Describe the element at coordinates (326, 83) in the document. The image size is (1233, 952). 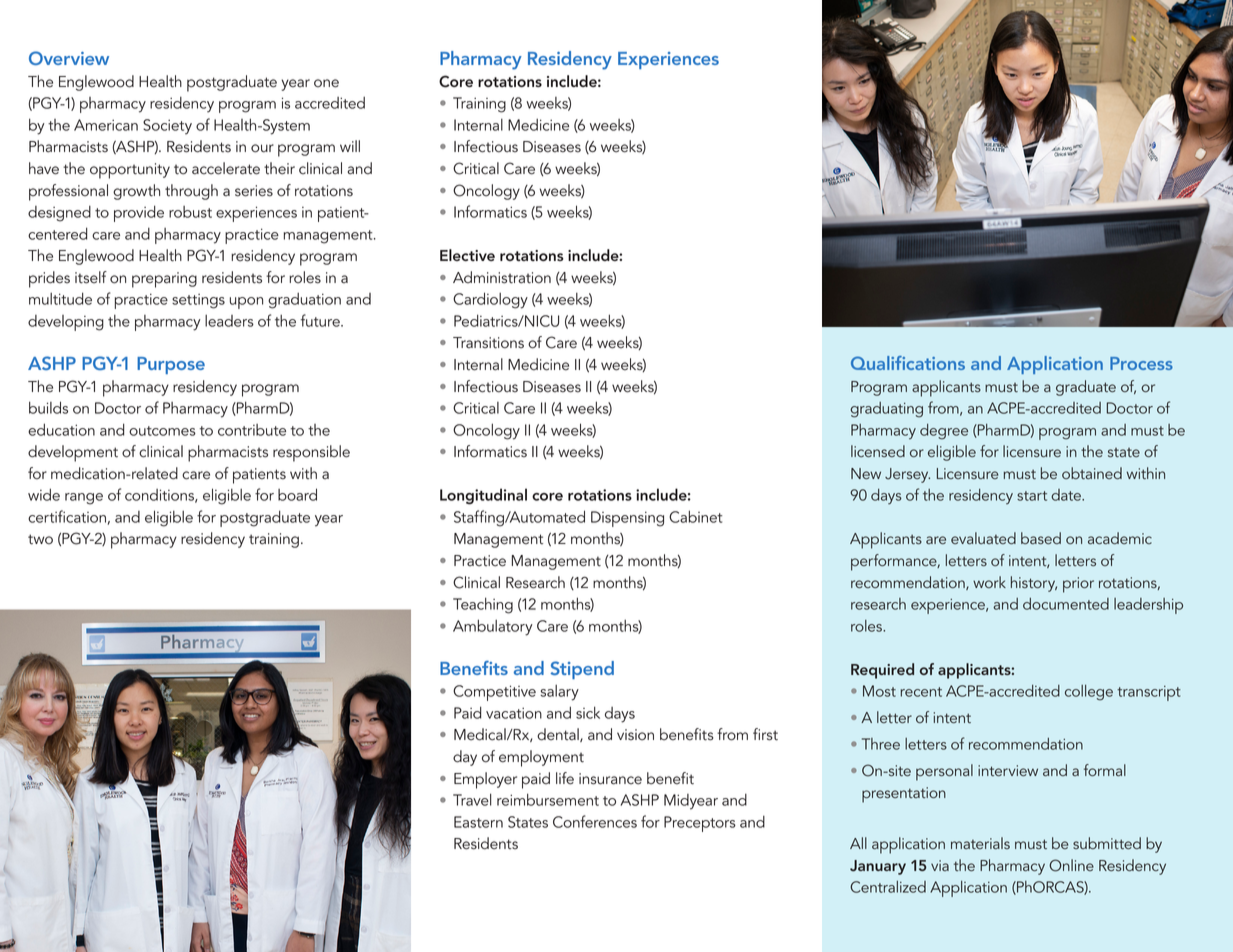
I see `one` at that location.
